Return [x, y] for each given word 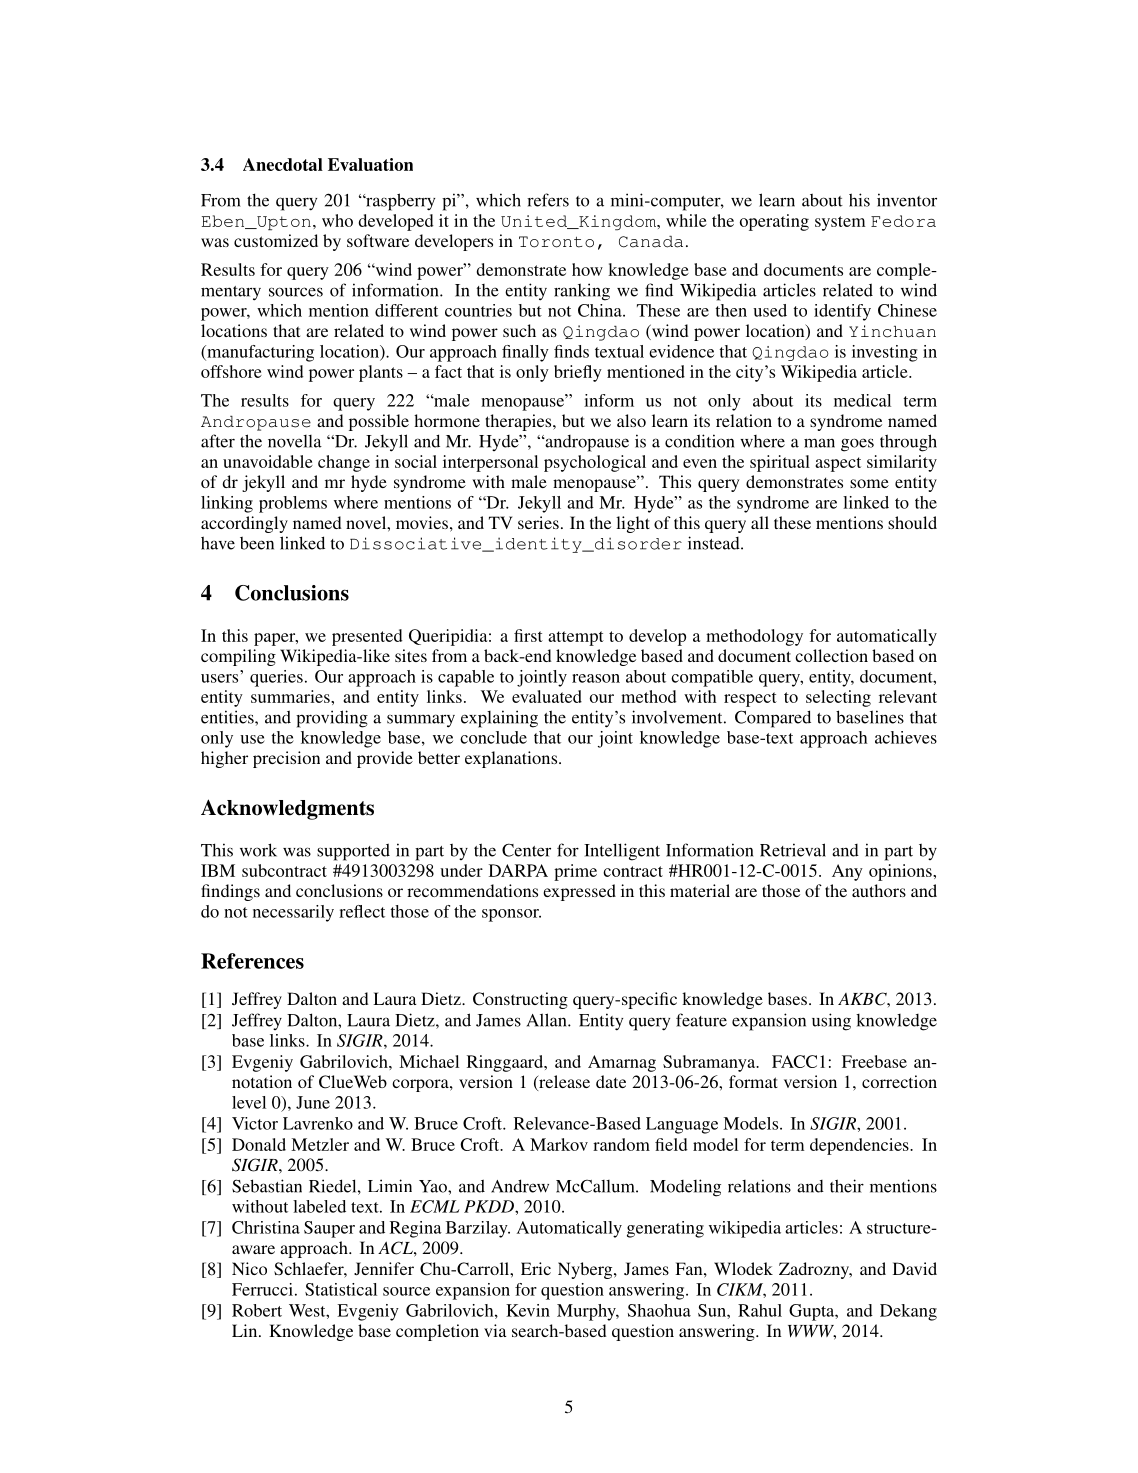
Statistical [341, 1289]
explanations [512, 759]
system [840, 223]
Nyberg [586, 1270]
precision [286, 759]
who [337, 220]
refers [548, 200]
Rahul [760, 1310]
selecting [838, 698]
